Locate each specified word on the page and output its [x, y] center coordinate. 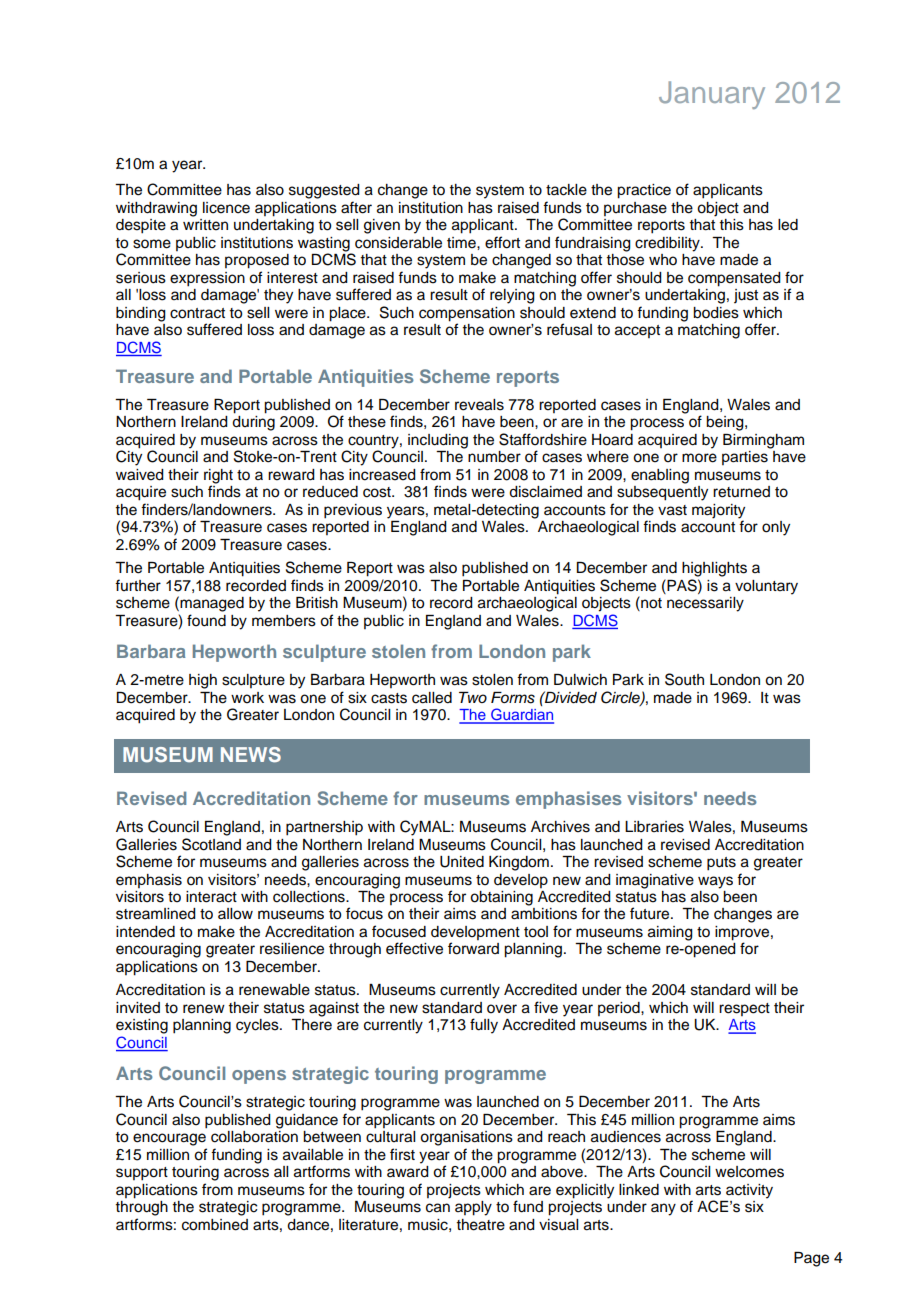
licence [226, 208]
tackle [566, 190]
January [712, 95]
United [462, 862]
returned [741, 492]
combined [215, 1225]
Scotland [211, 844]
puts [721, 864]
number [494, 457]
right [218, 477]
